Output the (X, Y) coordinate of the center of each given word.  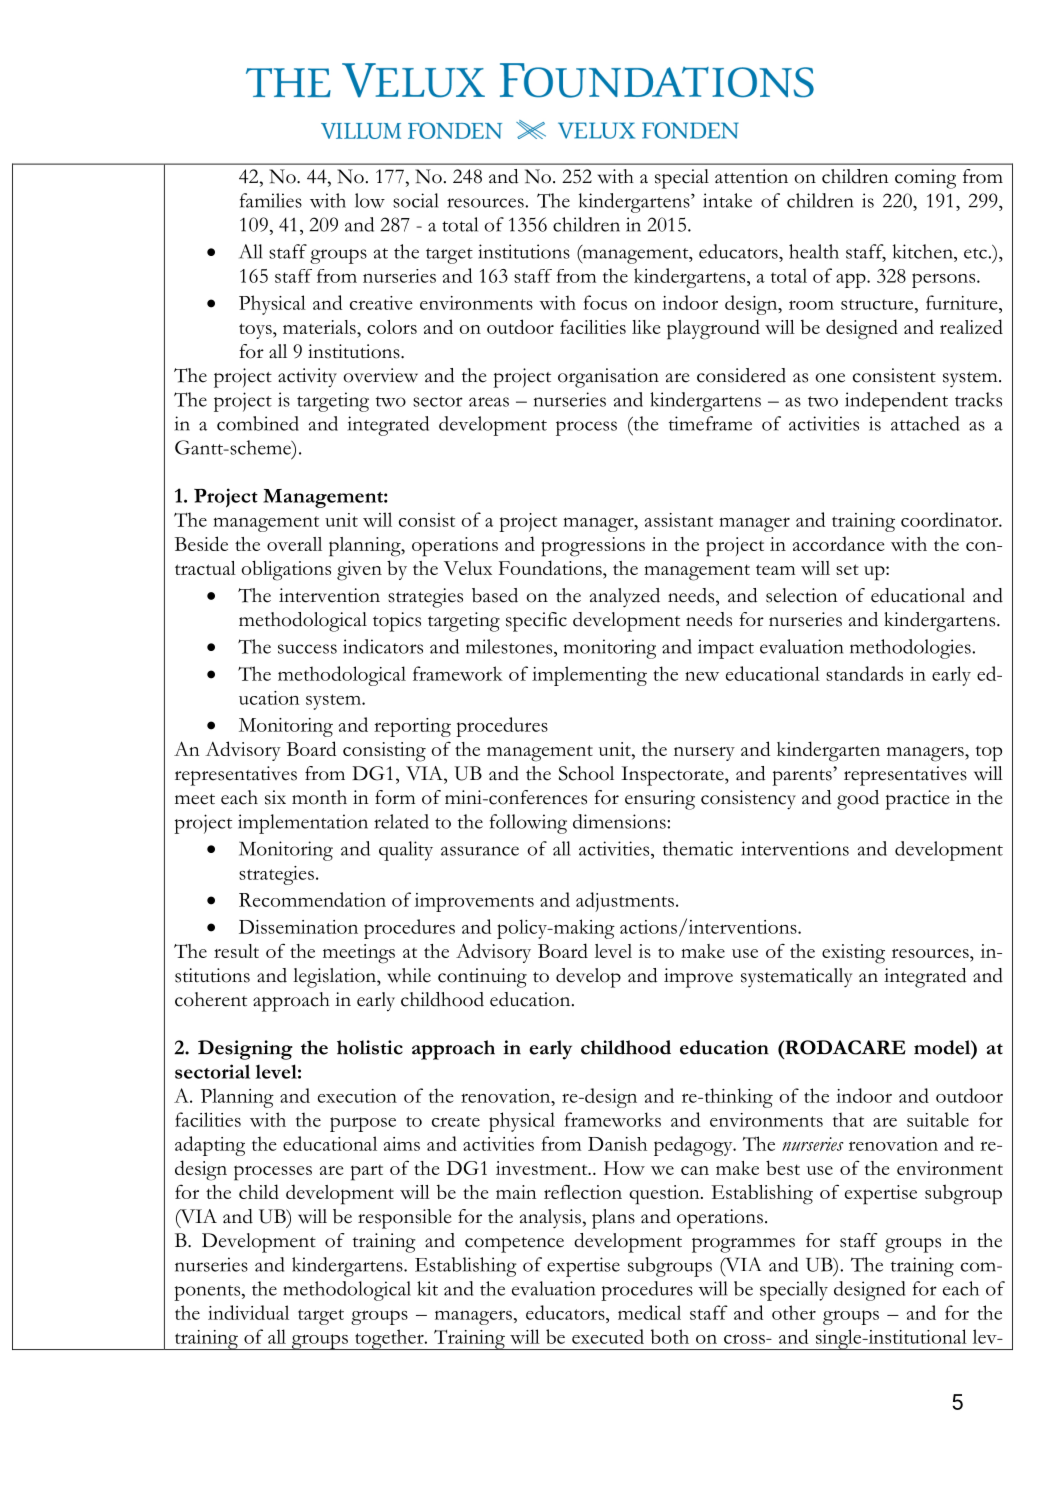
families (271, 200)
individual (248, 1312)
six (275, 797)
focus (605, 302)
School (586, 773)
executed (608, 1336)
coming (925, 179)
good (858, 800)
